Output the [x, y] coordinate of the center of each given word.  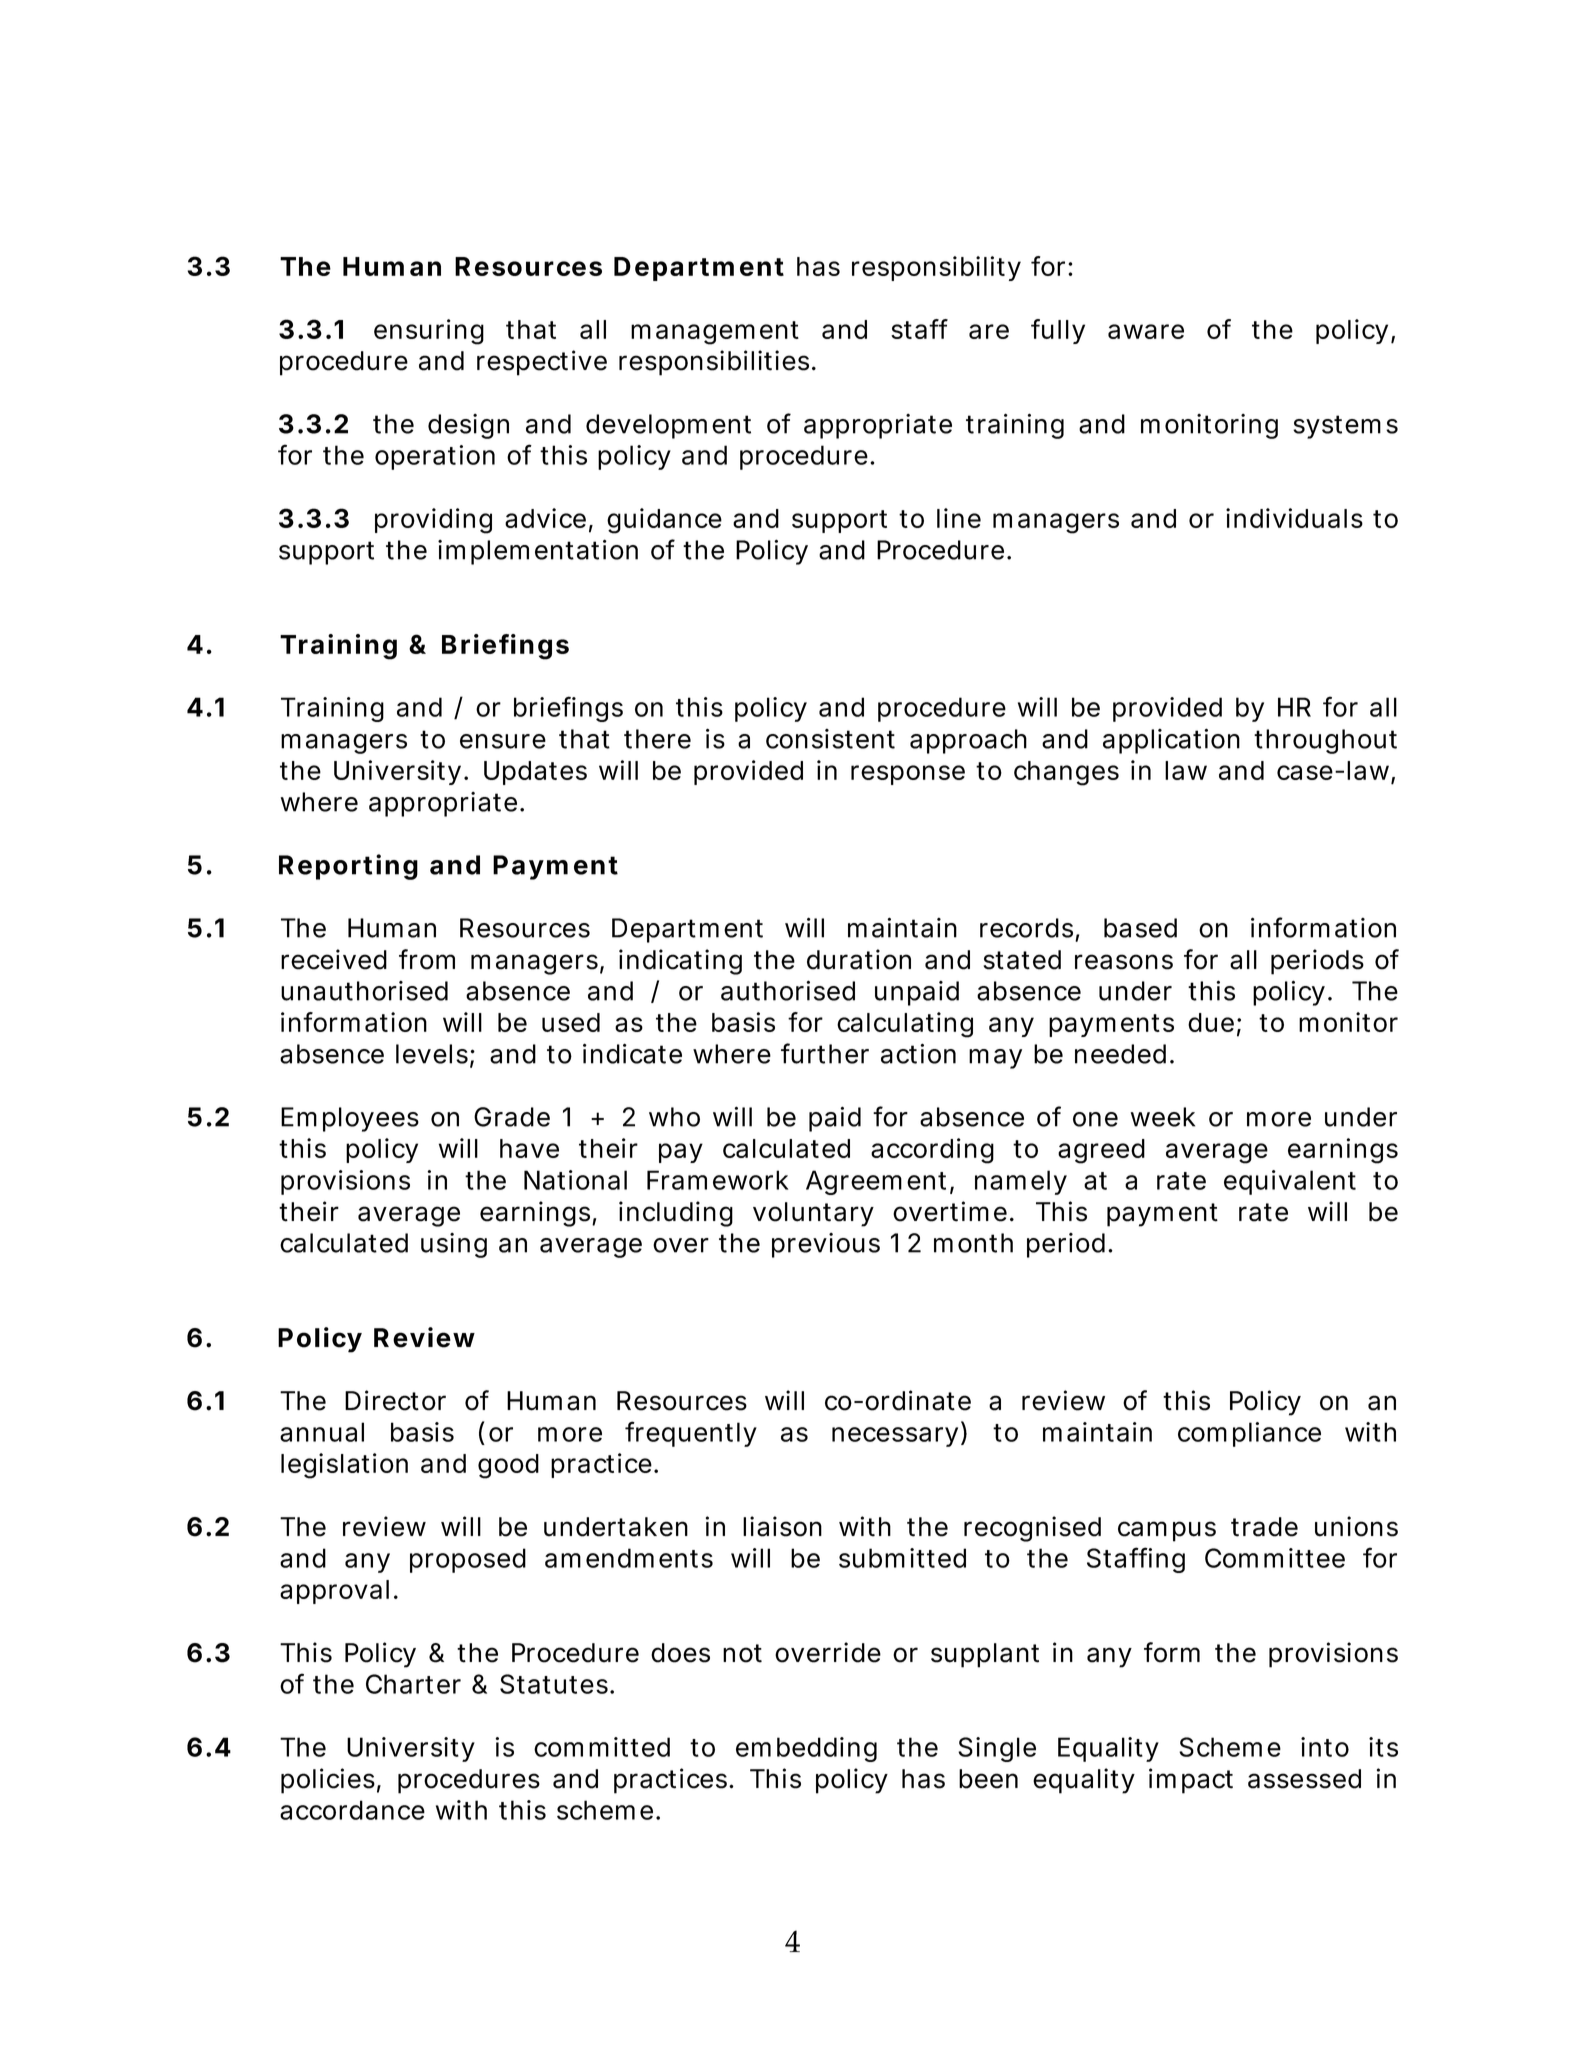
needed [1120, 1054]
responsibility [936, 268]
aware [1146, 331]
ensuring [429, 332]
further [825, 1053]
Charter [413, 1684]
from [427, 959]
